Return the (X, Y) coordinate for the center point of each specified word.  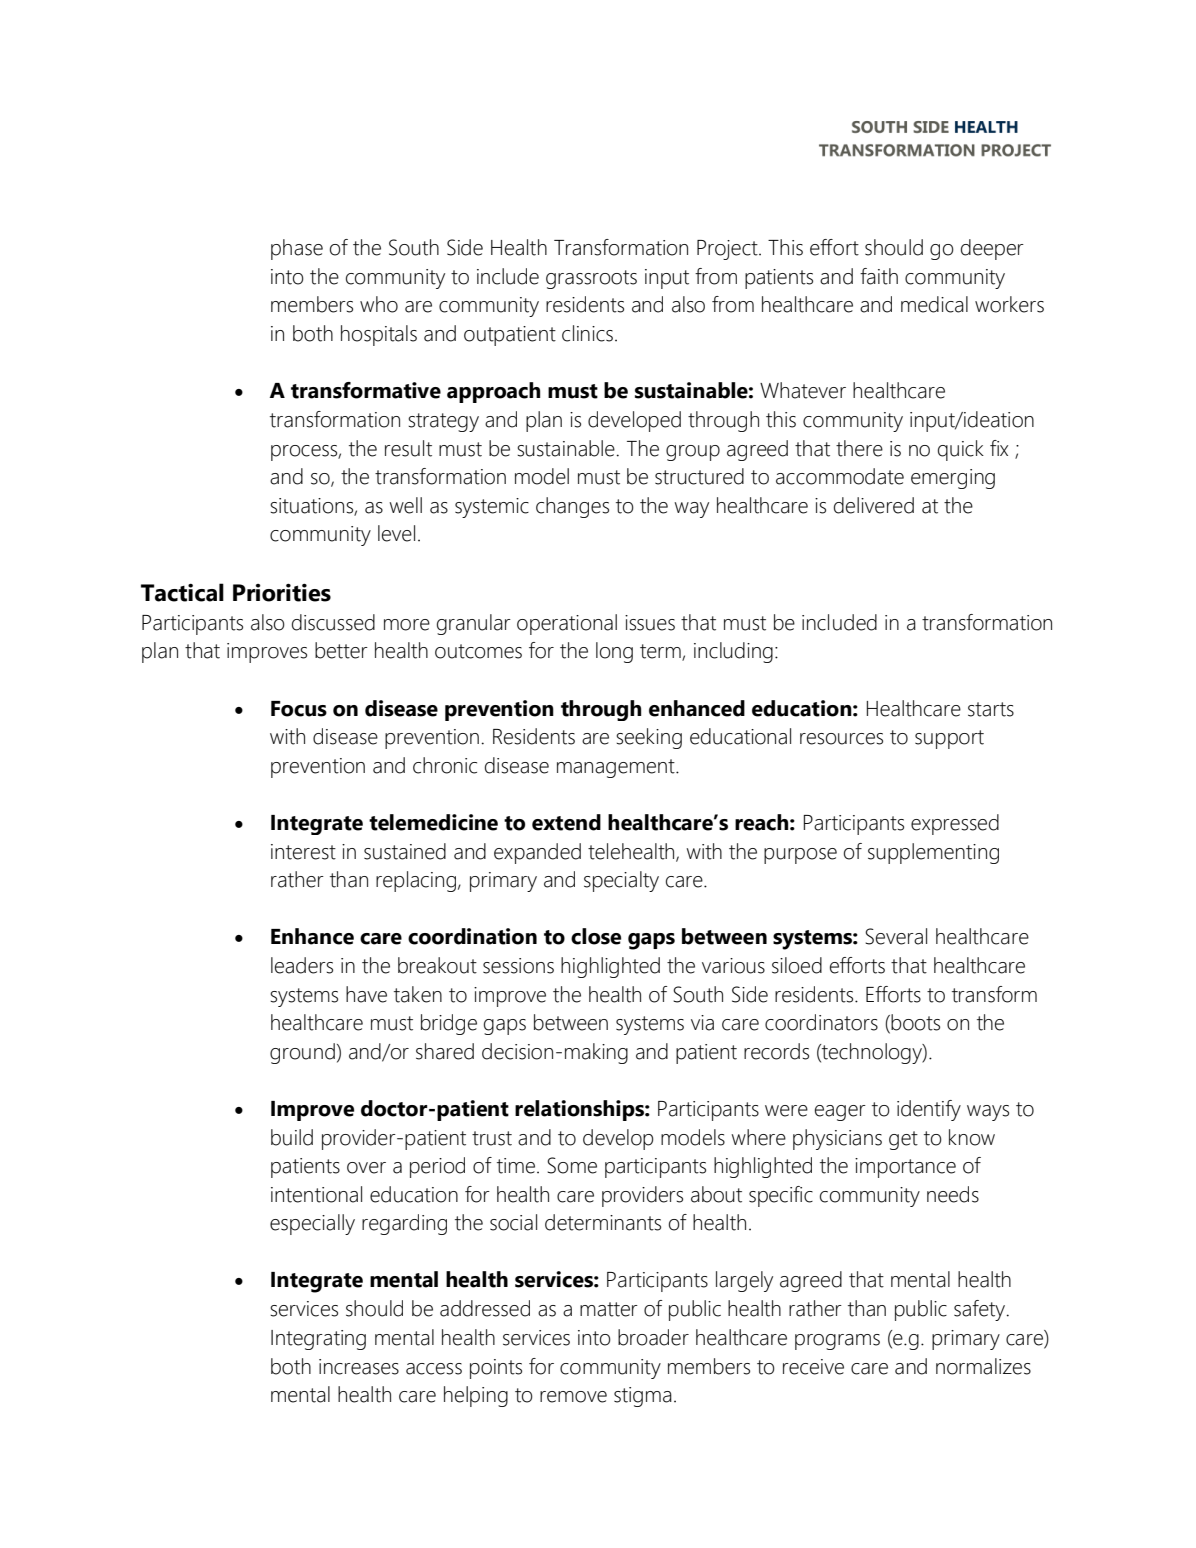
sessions (518, 966)
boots (915, 1022)
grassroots (591, 279)
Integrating (318, 1340)
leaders (302, 965)
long (614, 652)
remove (573, 1397)
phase (297, 249)
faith (879, 276)
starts (991, 709)
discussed (333, 622)
